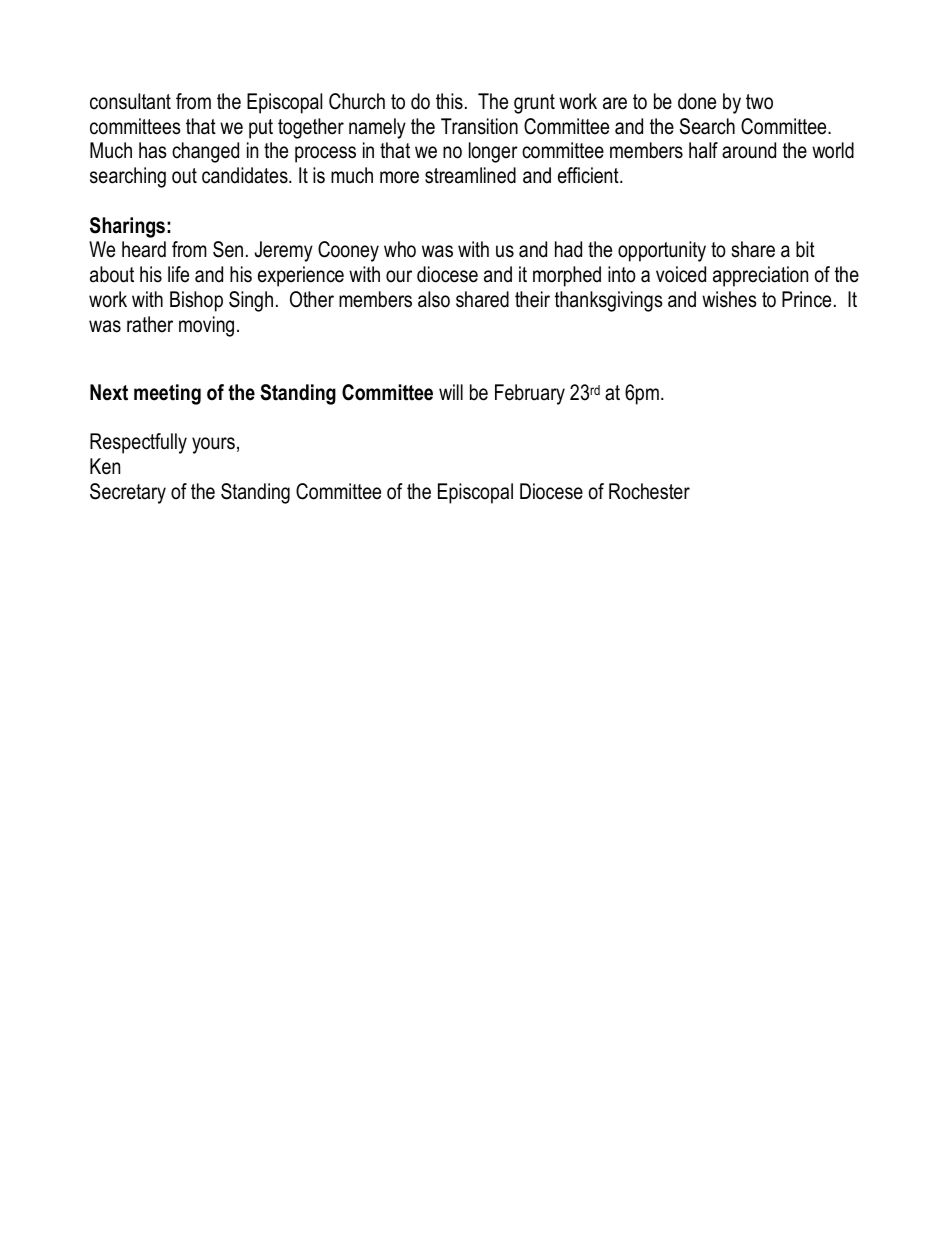 The image size is (952, 1233). Describe the element at coordinates (449, 101) in the screenshot. I see `this` at that location.
